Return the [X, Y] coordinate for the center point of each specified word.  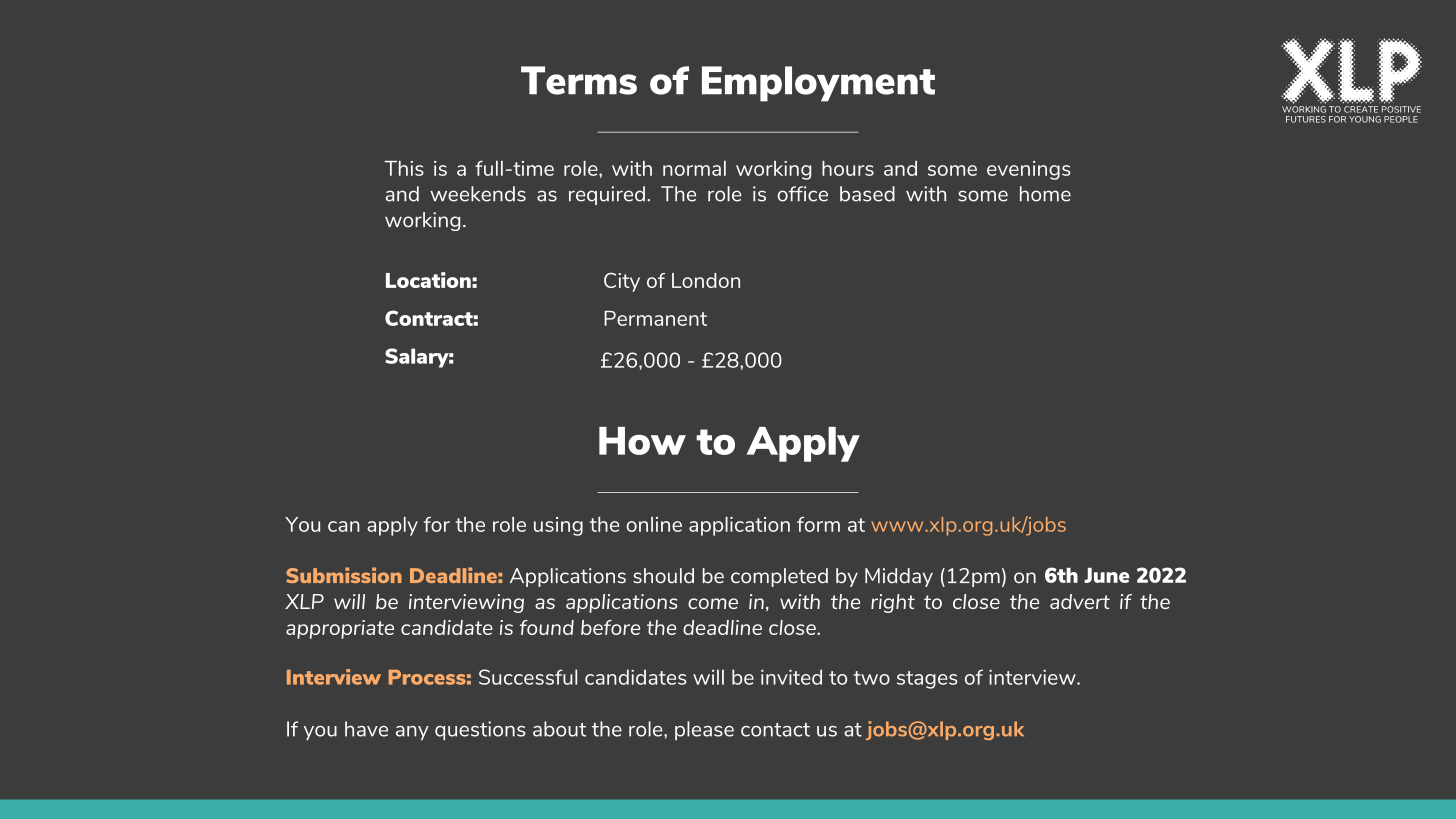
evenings [1028, 170]
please [704, 730]
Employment [818, 84]
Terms [579, 80]
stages [927, 680]
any [412, 733]
